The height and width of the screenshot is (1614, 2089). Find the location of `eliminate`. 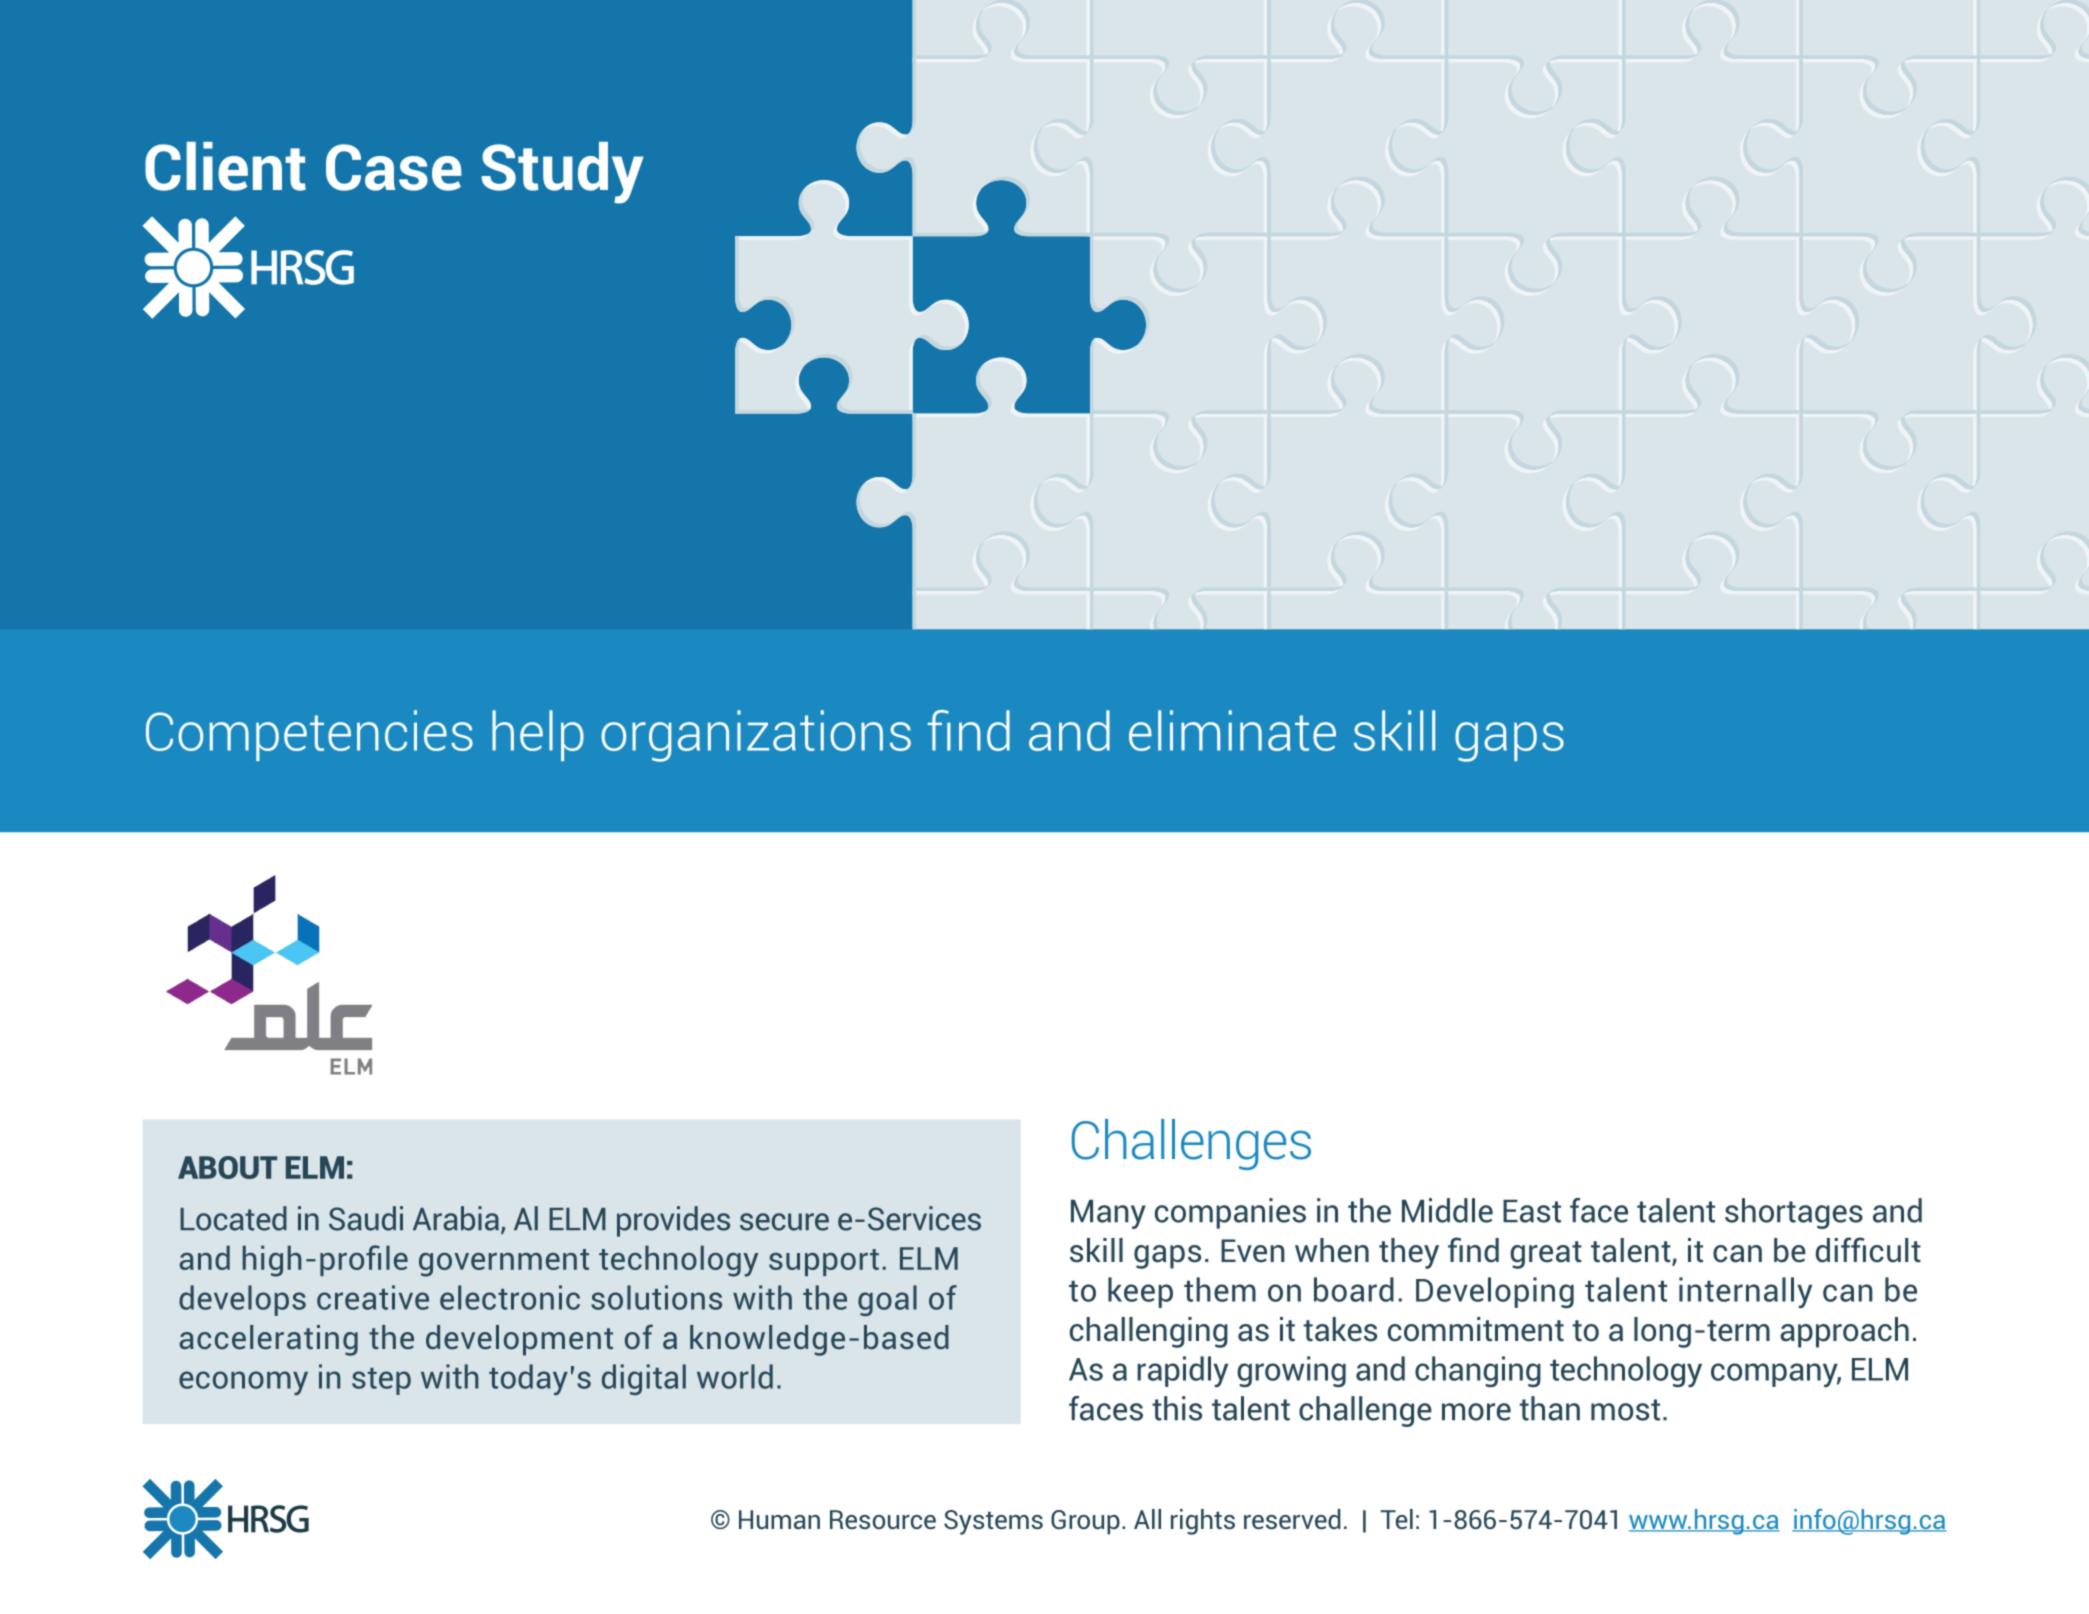

eliminate is located at coordinates (1232, 730).
